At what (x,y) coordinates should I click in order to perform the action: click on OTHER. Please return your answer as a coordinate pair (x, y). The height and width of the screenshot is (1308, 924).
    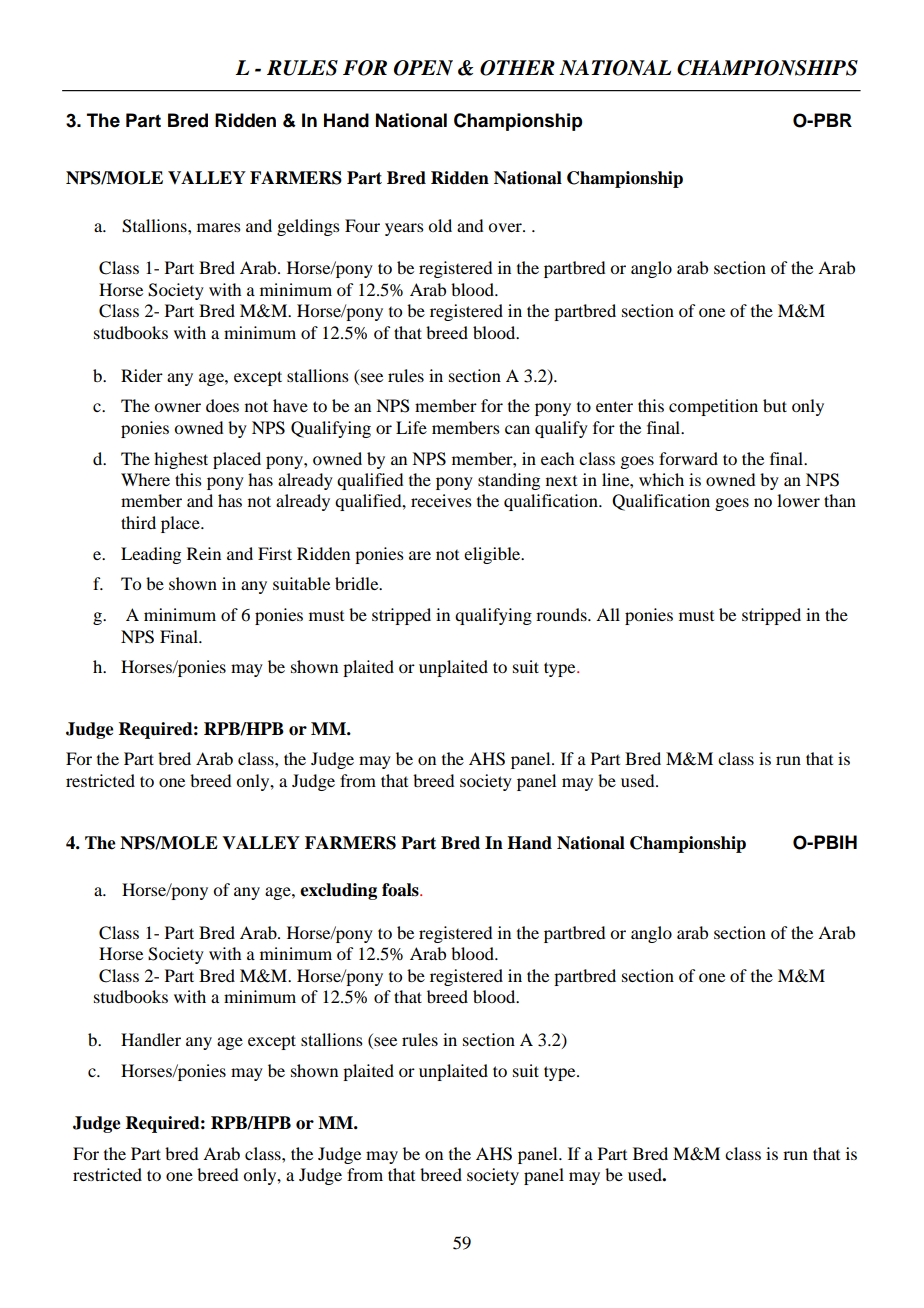
    Looking at the image, I should click on (517, 68).
